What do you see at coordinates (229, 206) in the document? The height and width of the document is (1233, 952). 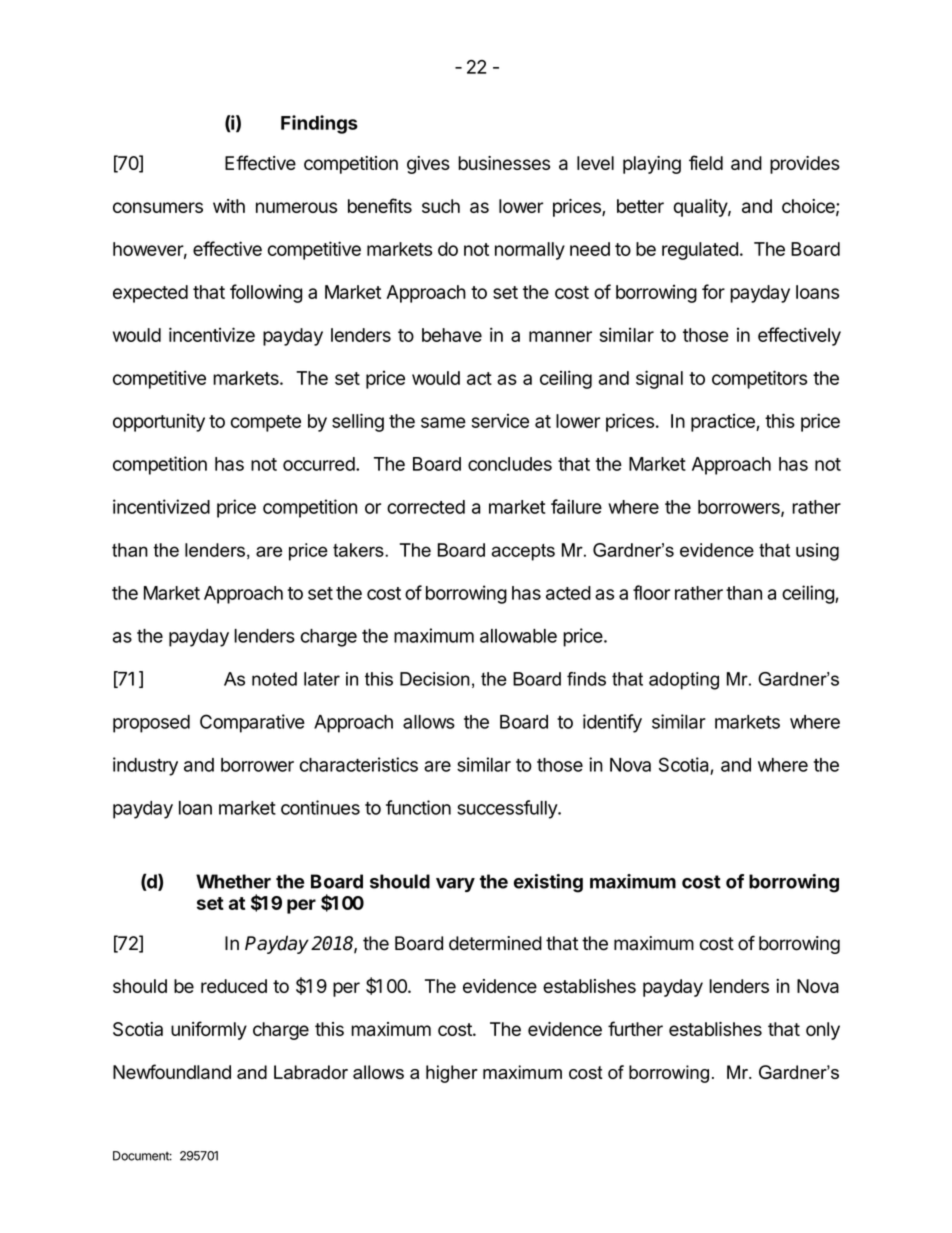 I see `with` at bounding box center [229, 206].
